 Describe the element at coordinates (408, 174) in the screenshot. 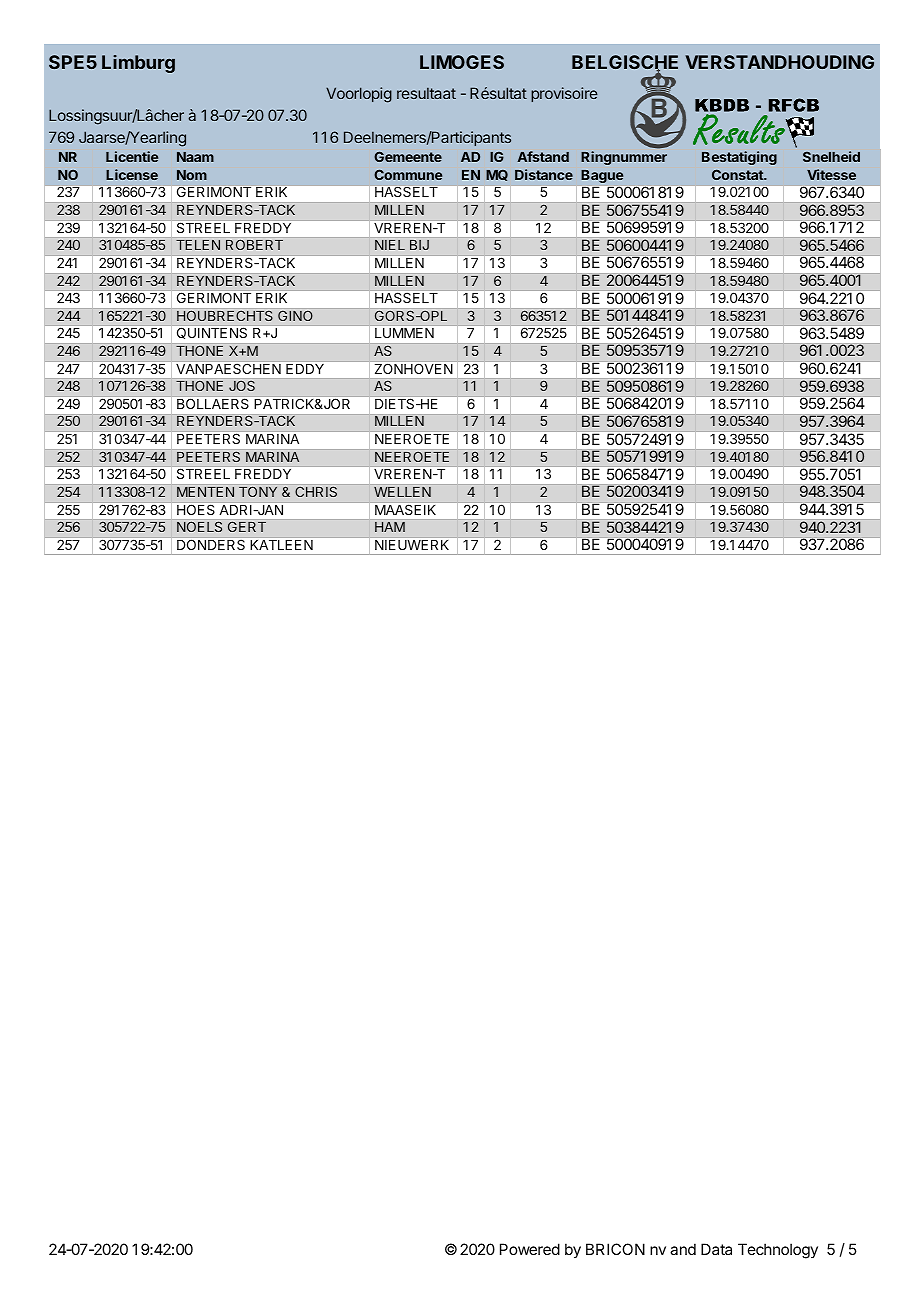

I see `Commune` at that location.
